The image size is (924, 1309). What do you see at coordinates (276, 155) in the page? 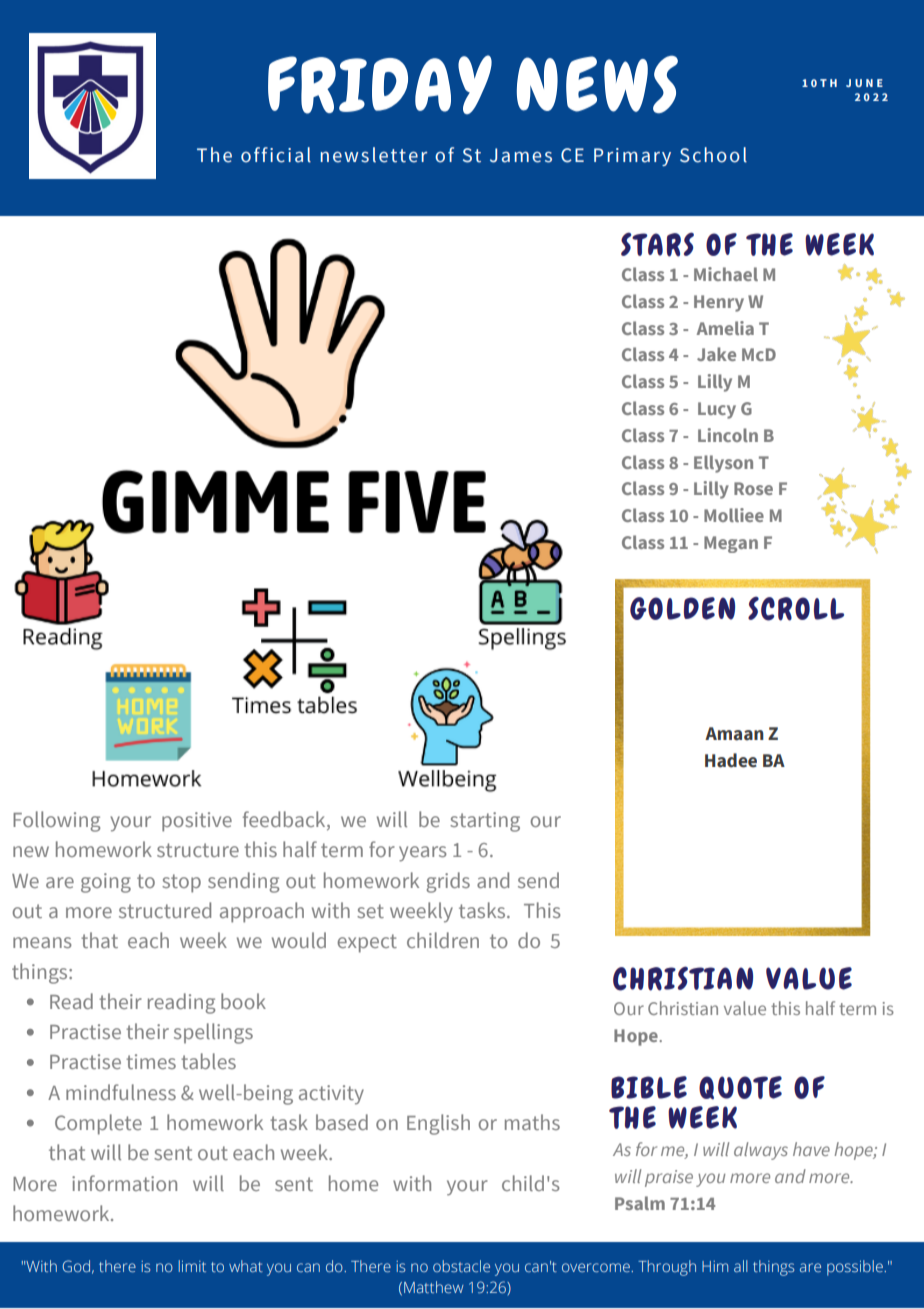
I see `official` at bounding box center [276, 155].
